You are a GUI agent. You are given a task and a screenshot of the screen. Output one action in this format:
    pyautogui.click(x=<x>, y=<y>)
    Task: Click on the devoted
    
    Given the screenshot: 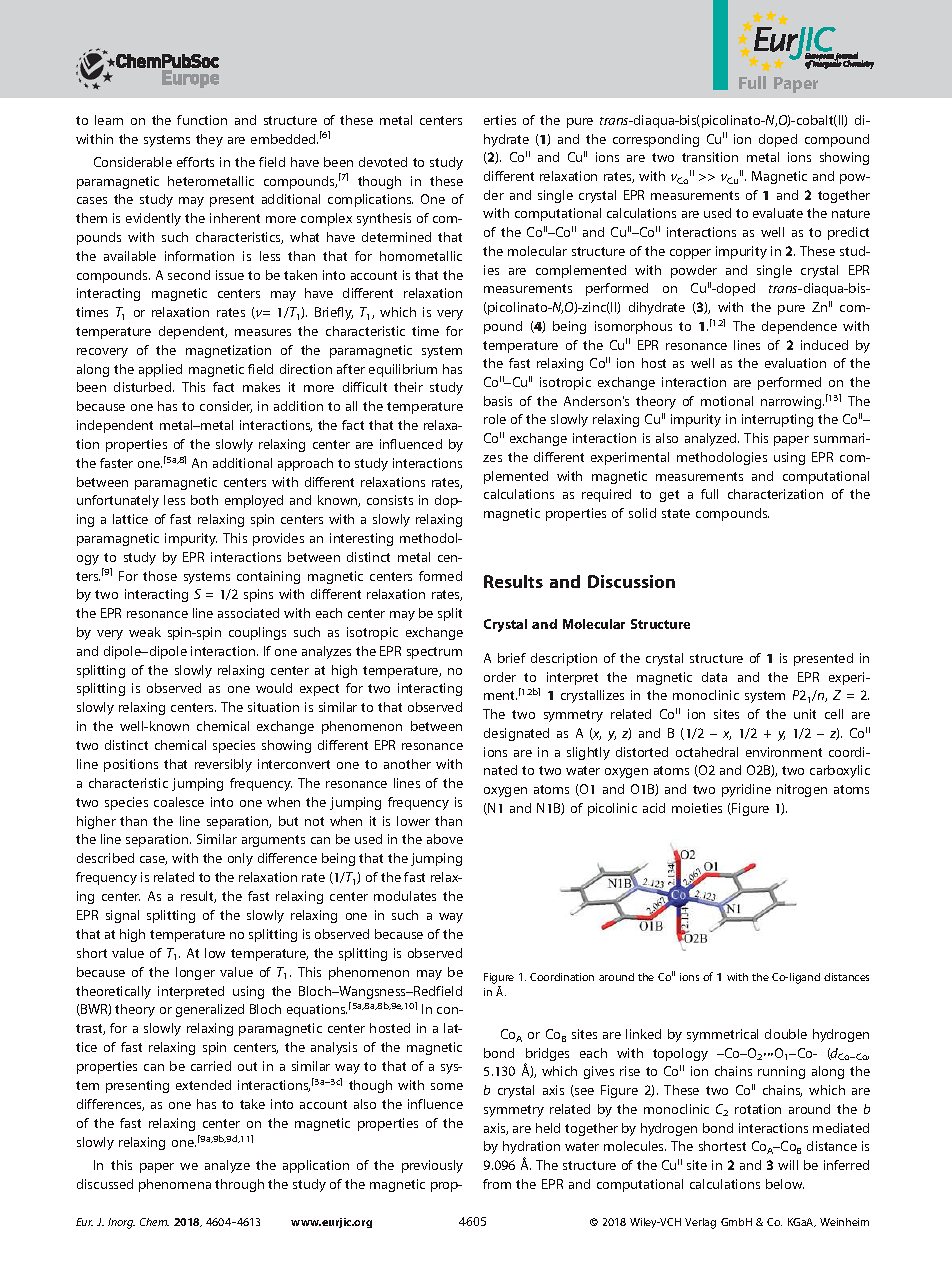 What is the action you would take?
    pyautogui.click(x=383, y=162)
